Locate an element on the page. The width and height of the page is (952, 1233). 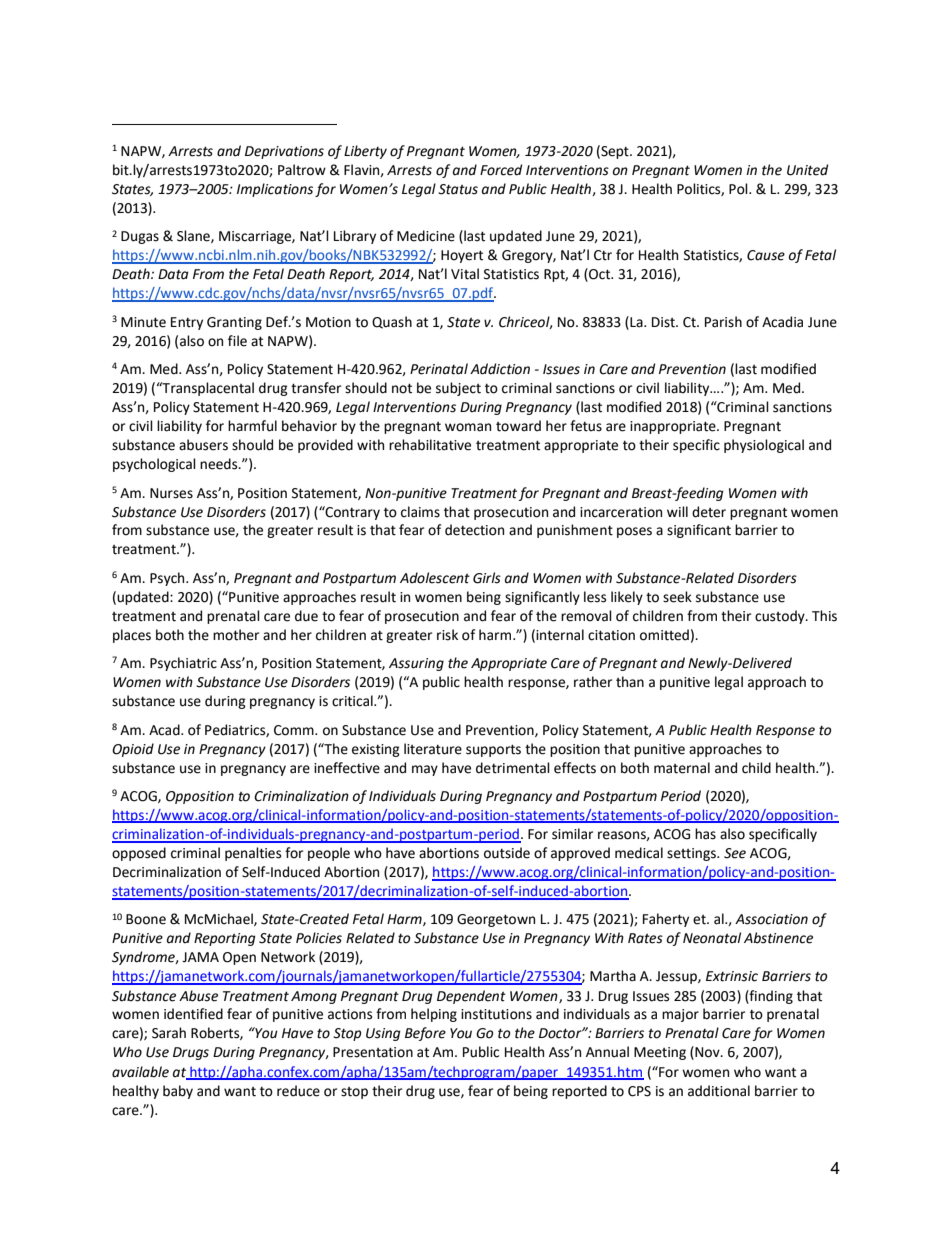
penalties is located at coordinates (253, 854).
